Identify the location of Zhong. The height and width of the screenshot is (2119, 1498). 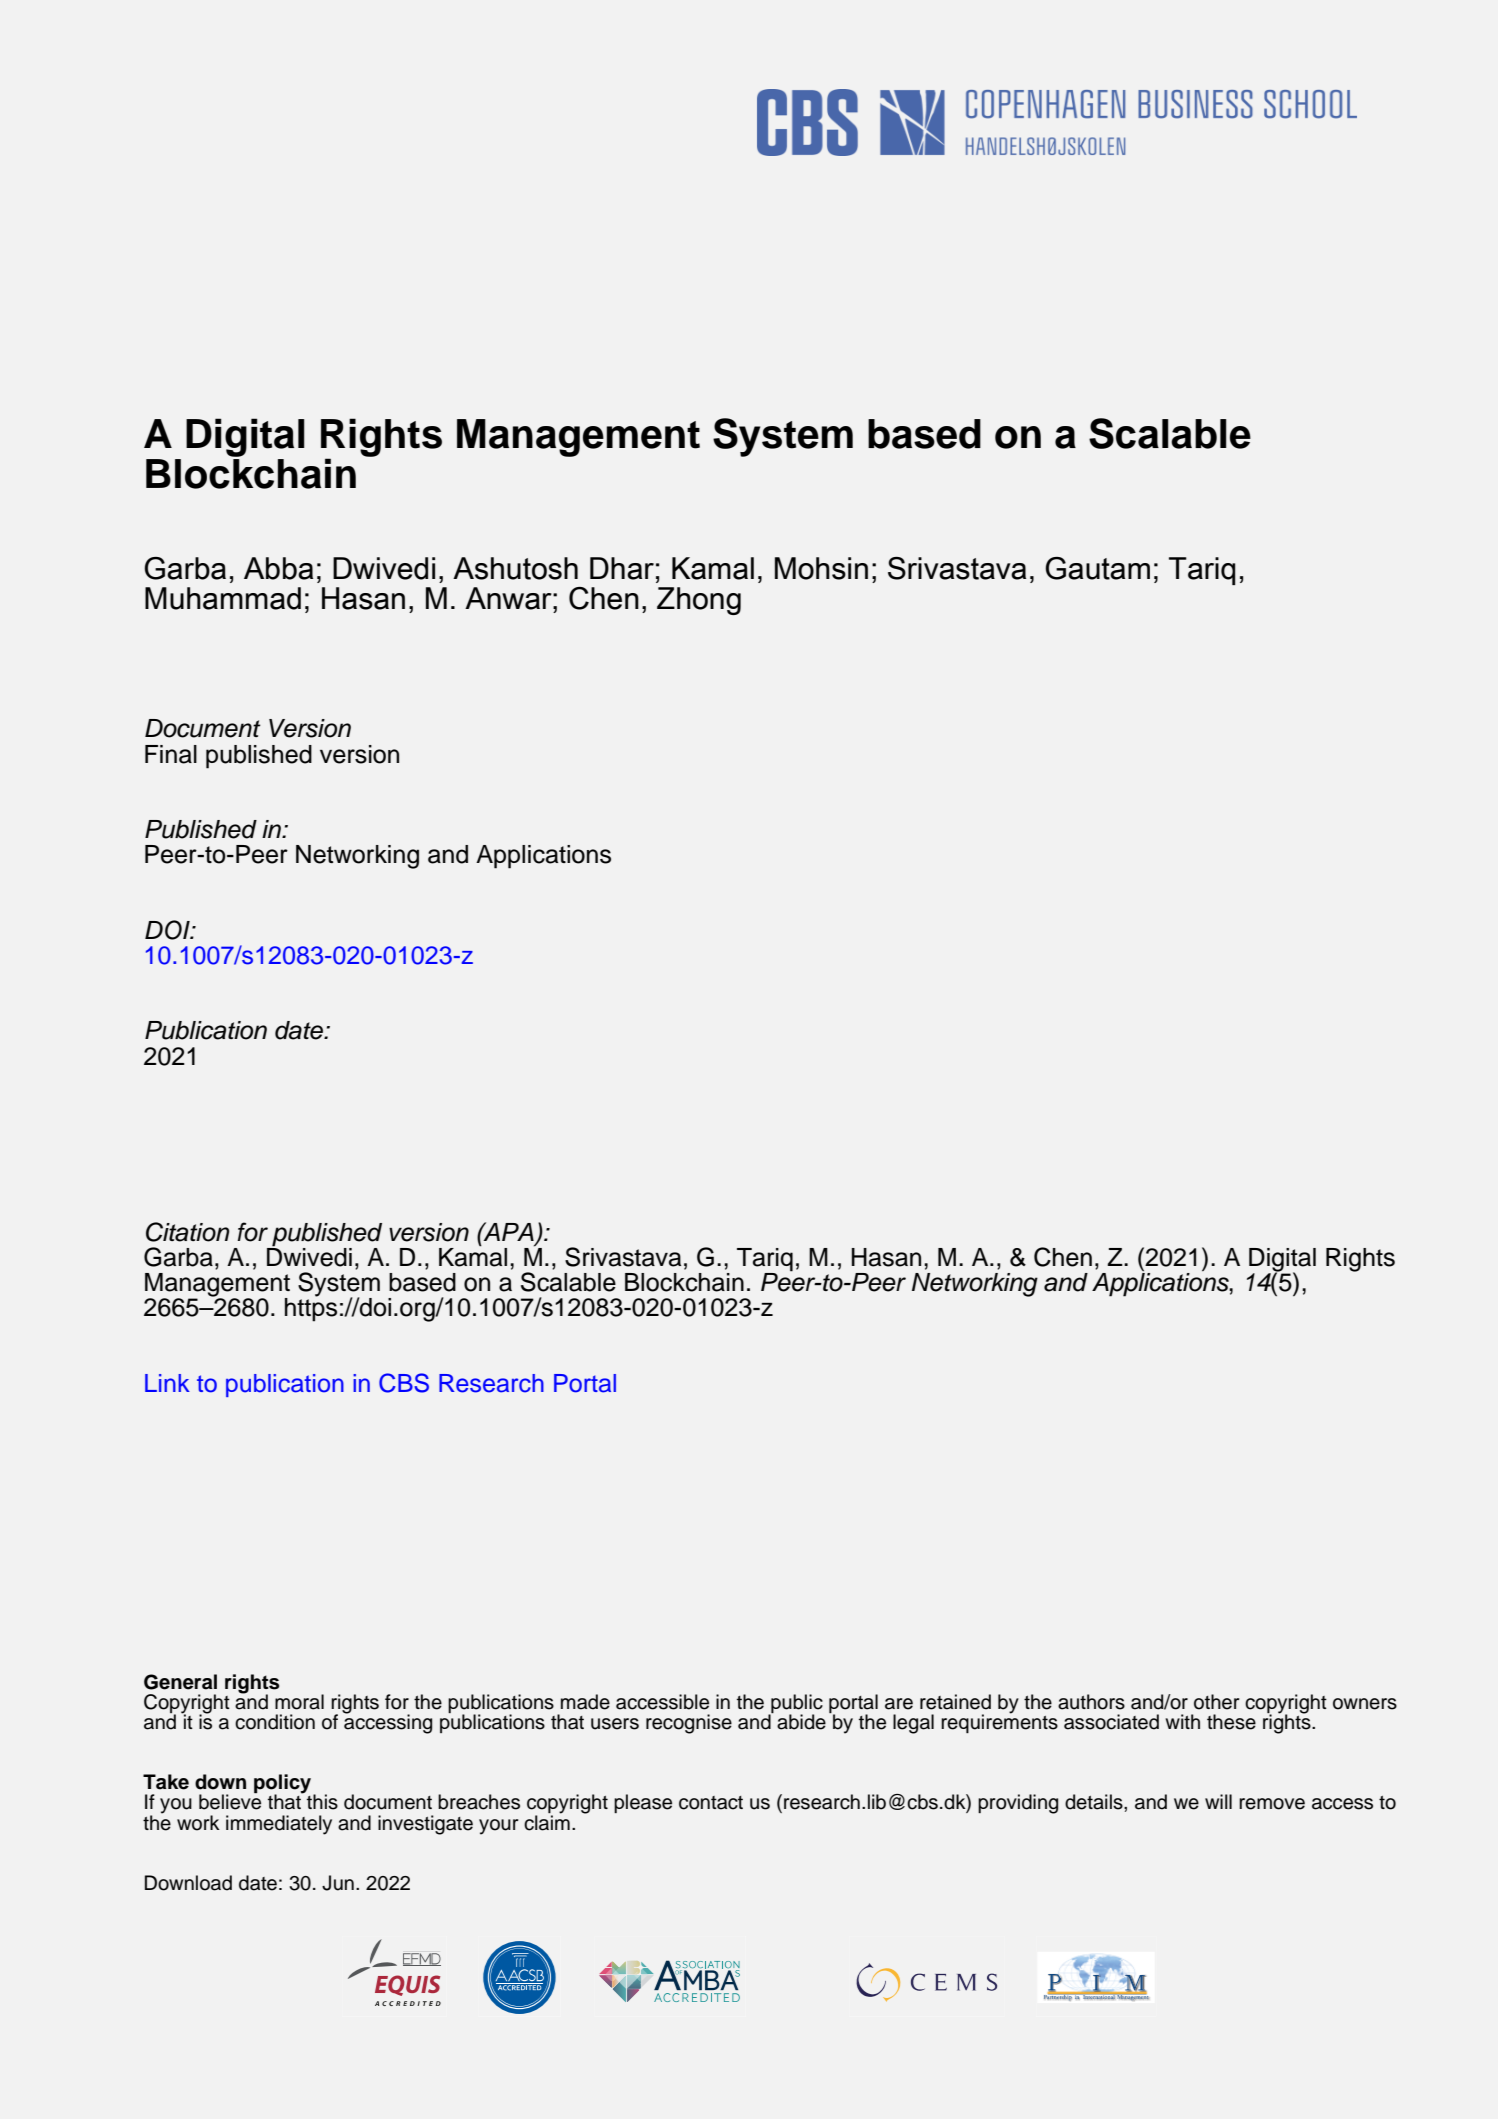
(699, 601).
